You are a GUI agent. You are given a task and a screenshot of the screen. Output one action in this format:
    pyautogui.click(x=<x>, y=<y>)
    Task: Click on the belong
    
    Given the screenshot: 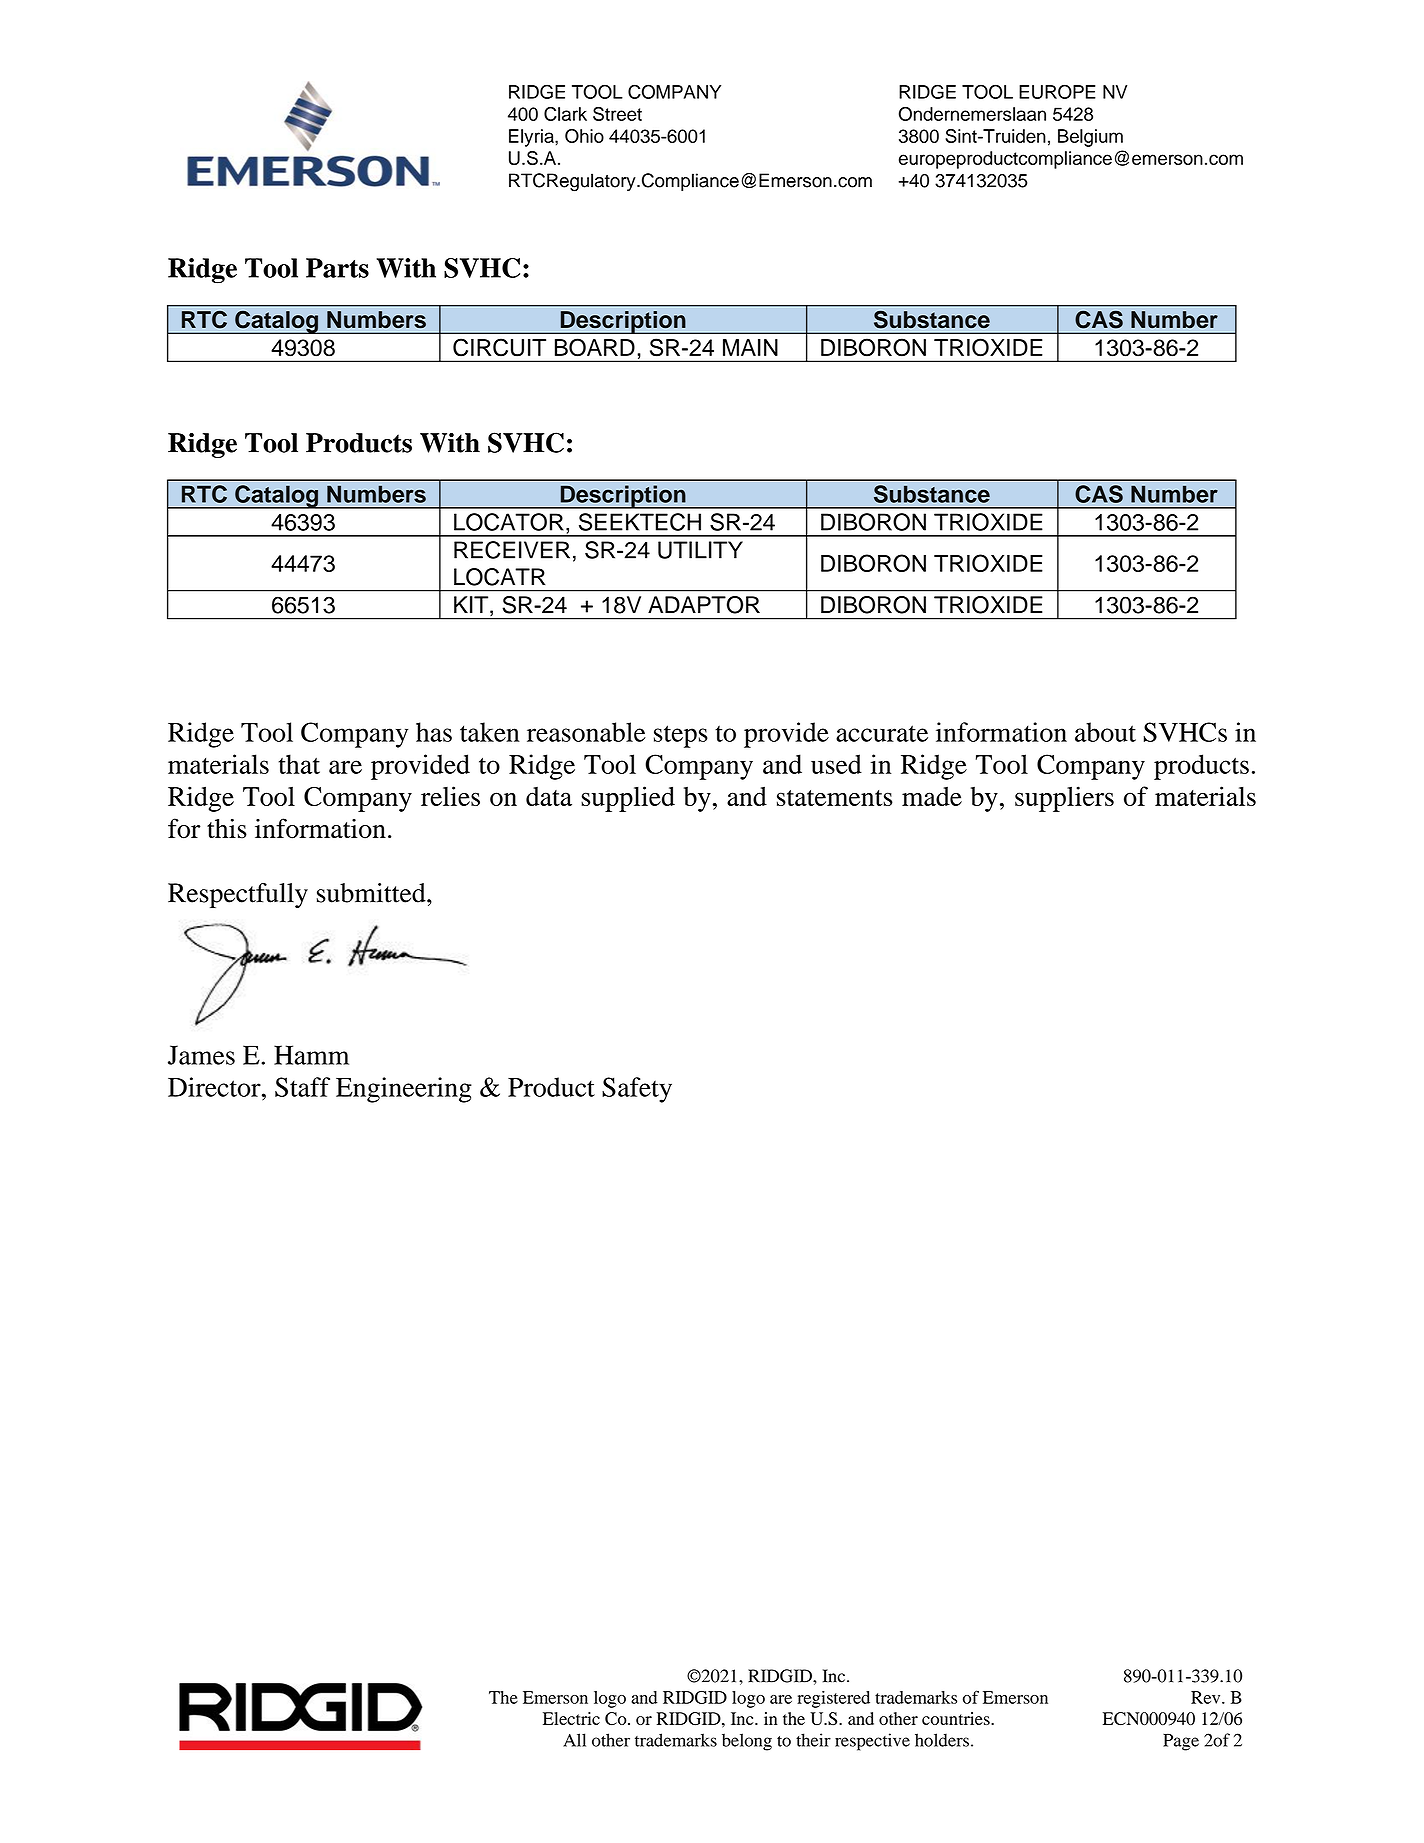 What is the action you would take?
    pyautogui.click(x=747, y=1742)
